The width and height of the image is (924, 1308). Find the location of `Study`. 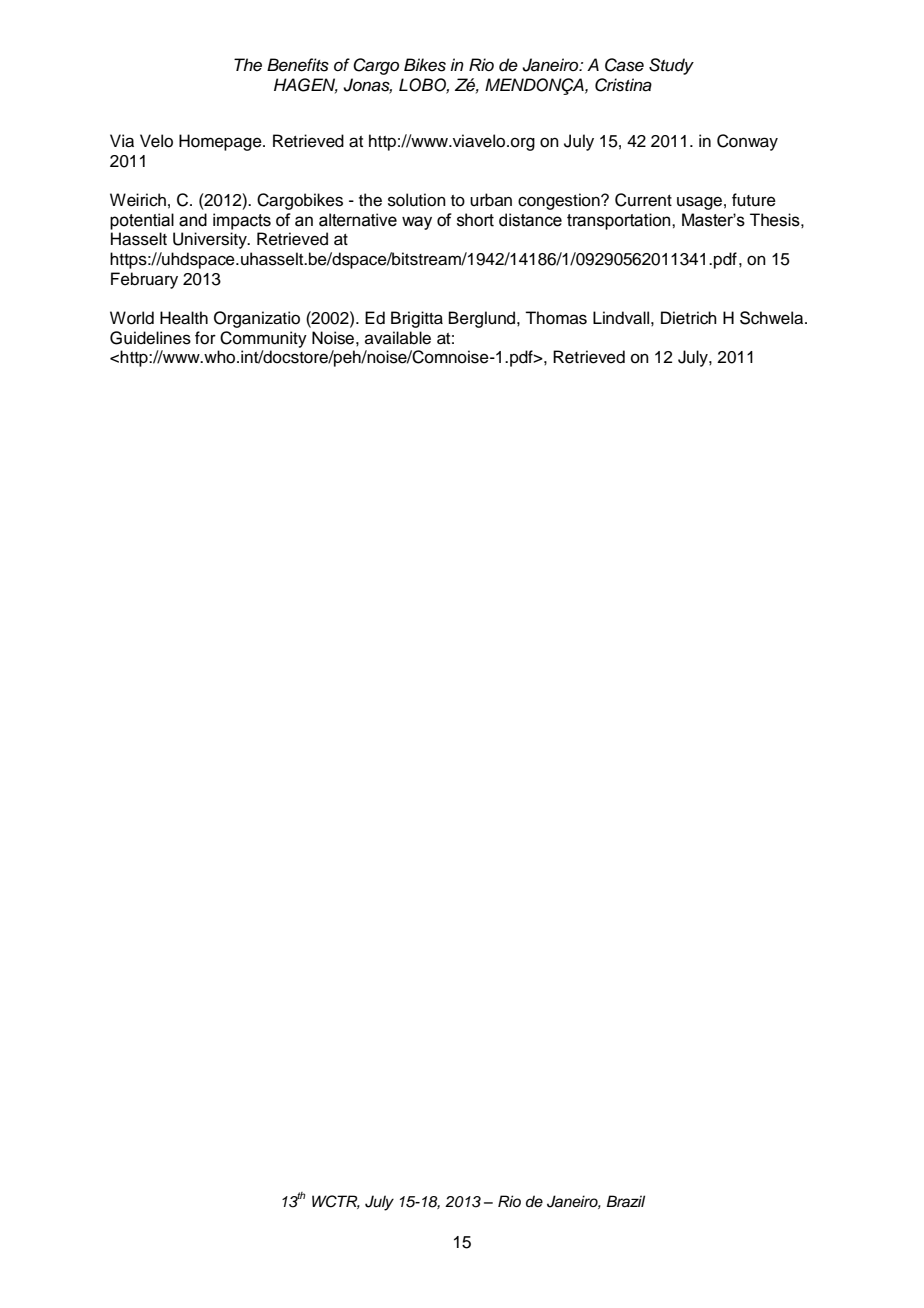

Study is located at coordinates (671, 66).
